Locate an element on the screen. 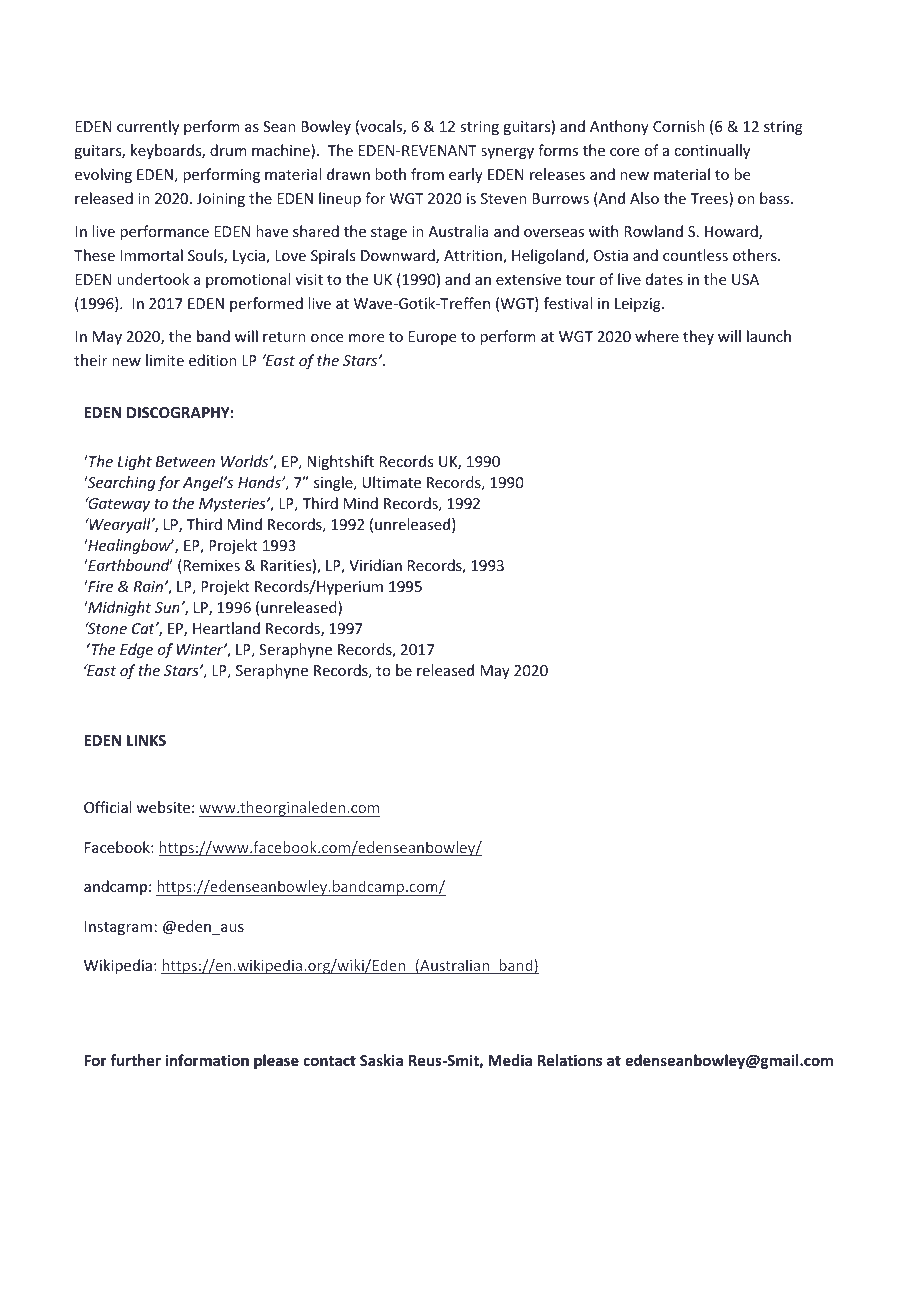  Ultimate is located at coordinates (391, 482).
